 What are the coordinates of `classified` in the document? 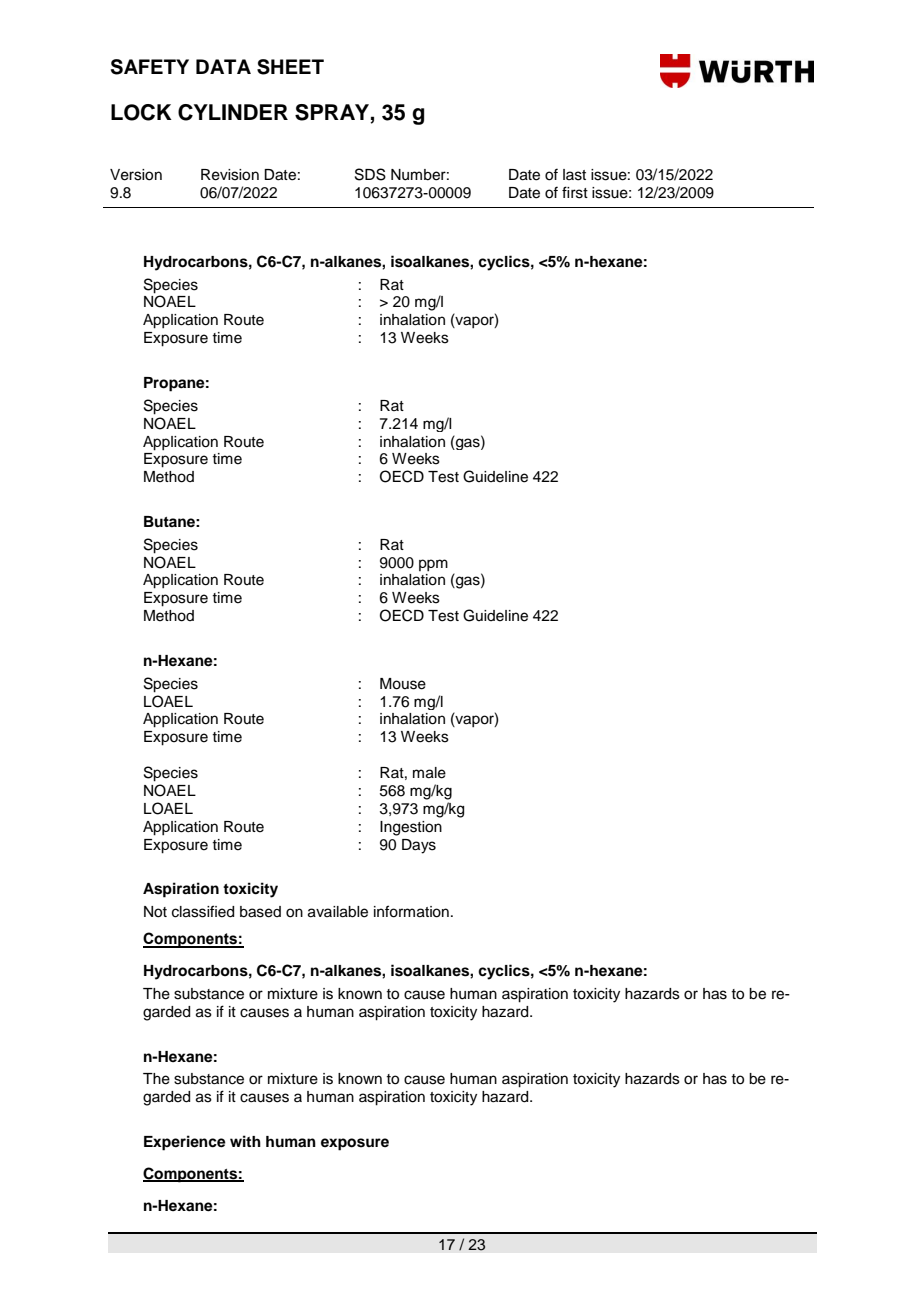 It's located at (203, 911).
